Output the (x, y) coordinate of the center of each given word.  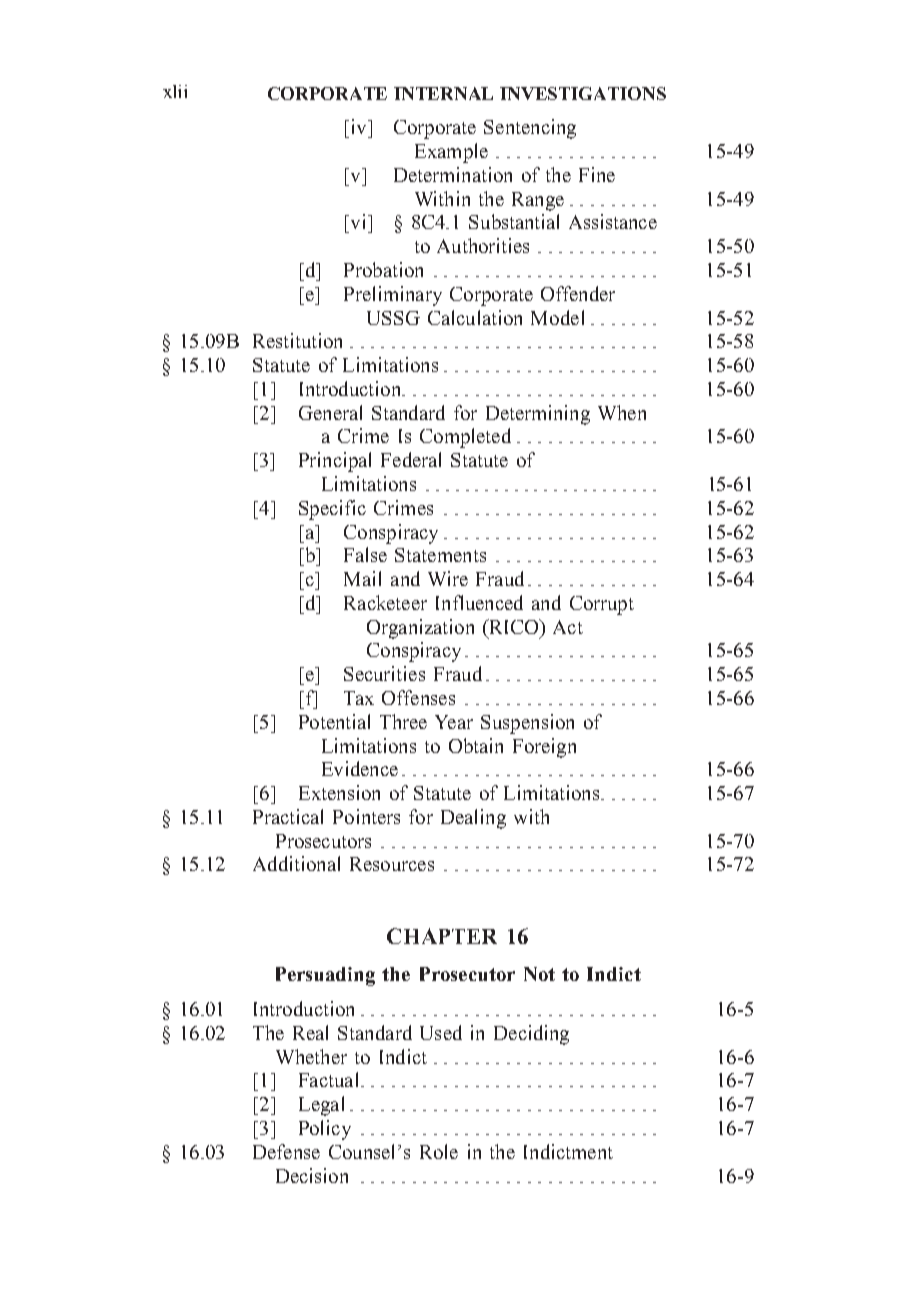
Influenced (479, 602)
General (330, 412)
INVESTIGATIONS (583, 93)
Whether (311, 1056)
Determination (453, 174)
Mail (362, 578)
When (622, 412)
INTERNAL (443, 93)
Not (539, 974)
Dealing (473, 819)
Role (439, 1151)
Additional (296, 863)
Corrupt (602, 605)
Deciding (531, 1035)
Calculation (475, 317)
